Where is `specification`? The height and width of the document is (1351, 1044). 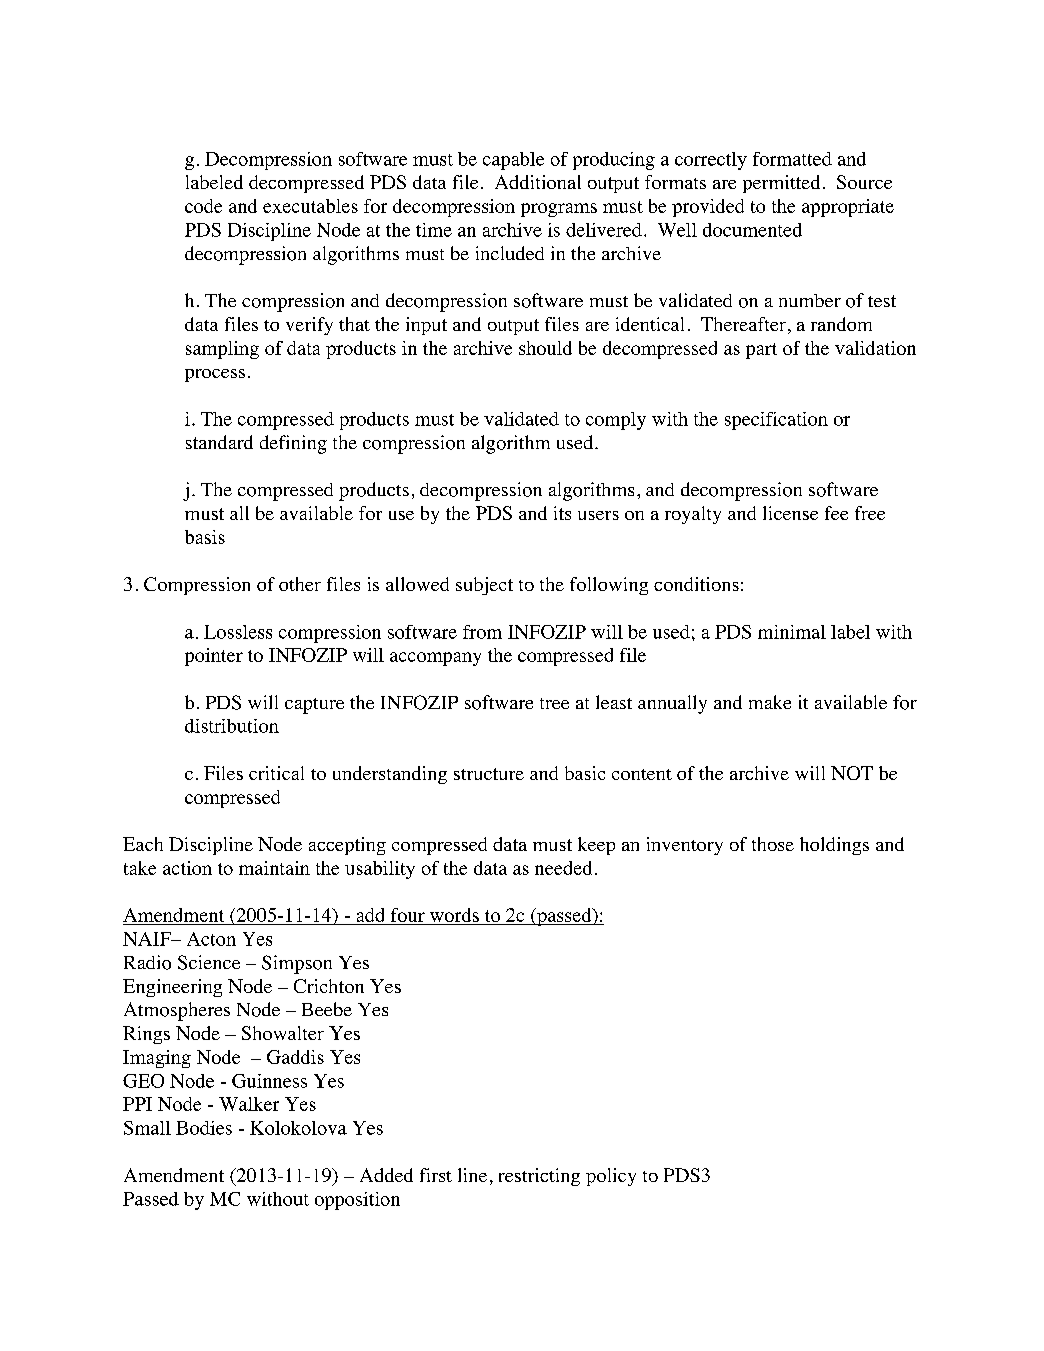 specification is located at coordinates (776, 421).
